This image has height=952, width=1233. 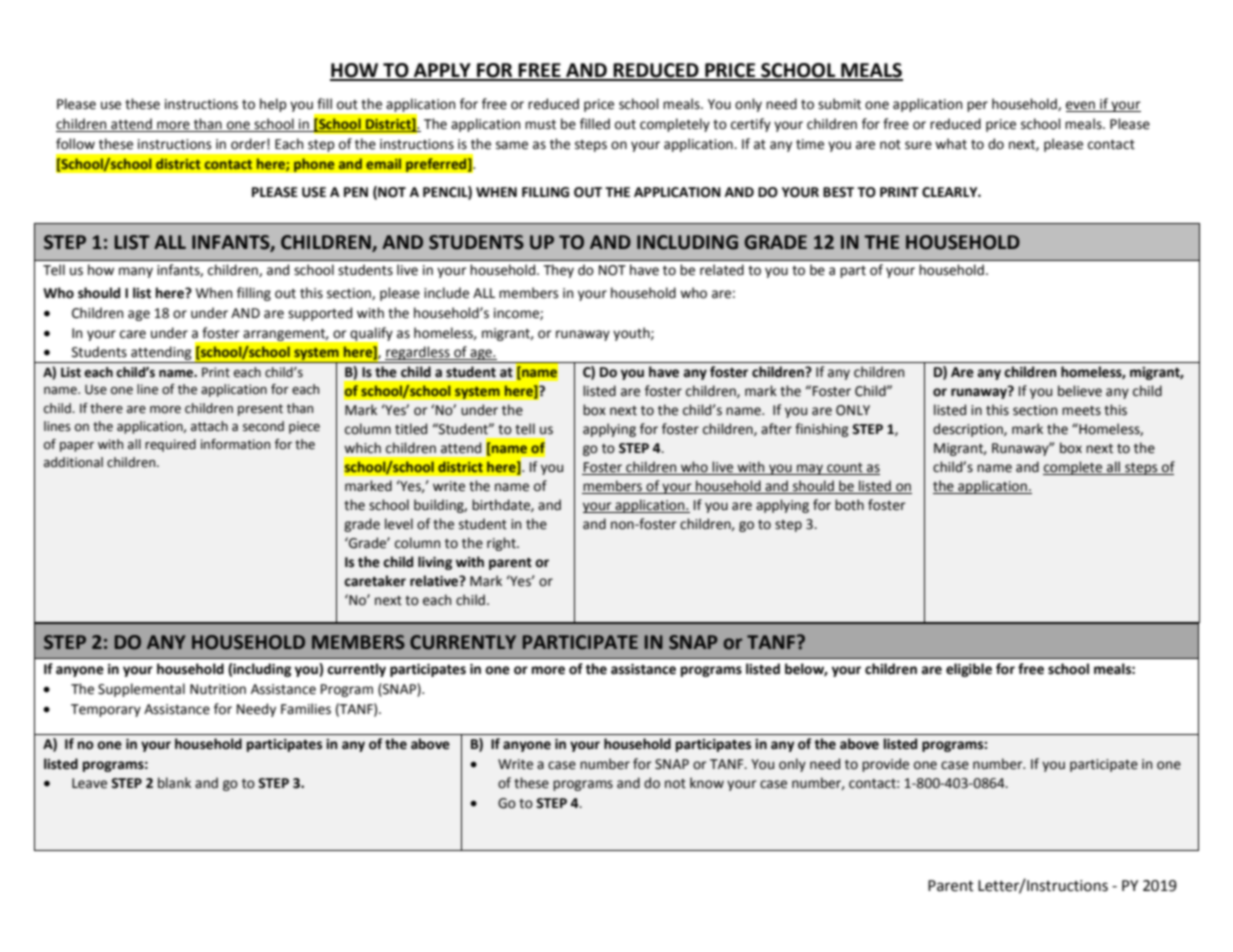 What do you see at coordinates (559, 271) in the image?
I see `They` at bounding box center [559, 271].
